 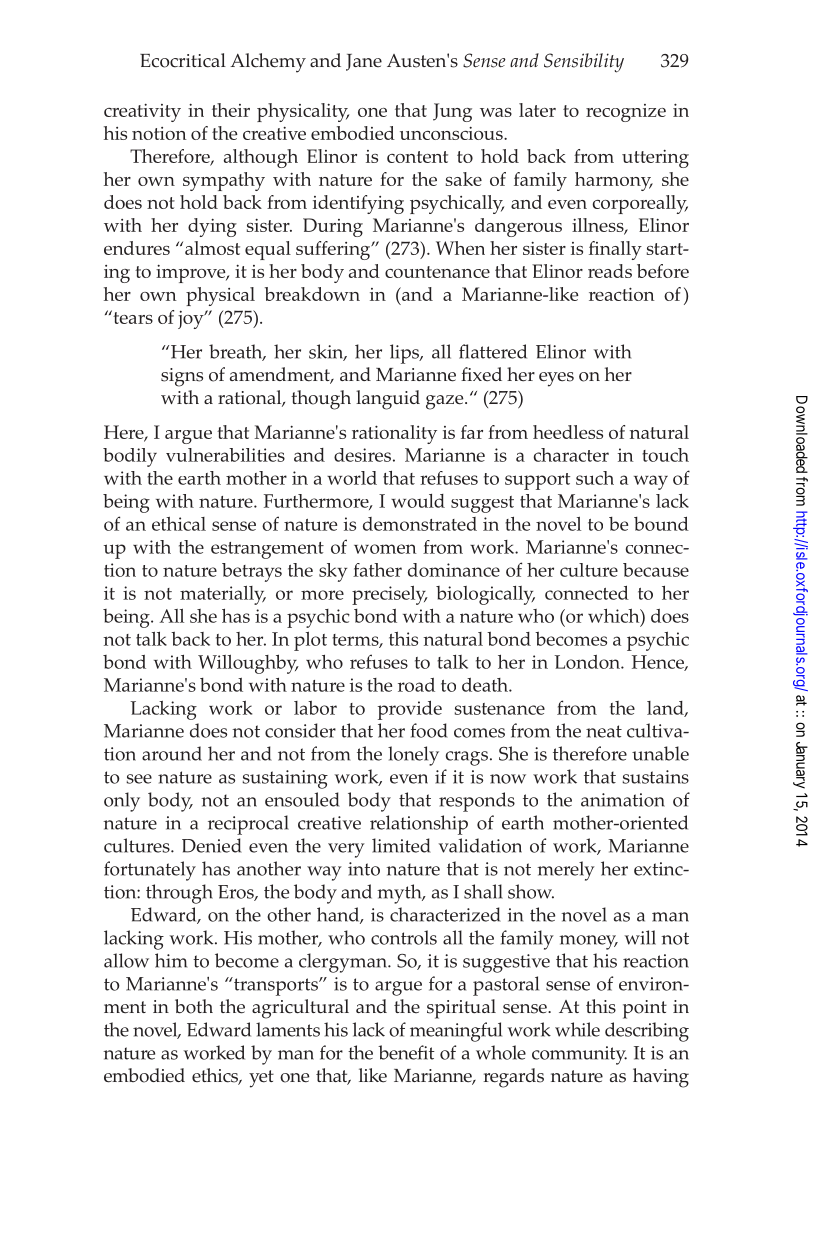 What do you see at coordinates (364, 62) in the page?
I see `Jane` at bounding box center [364, 62].
